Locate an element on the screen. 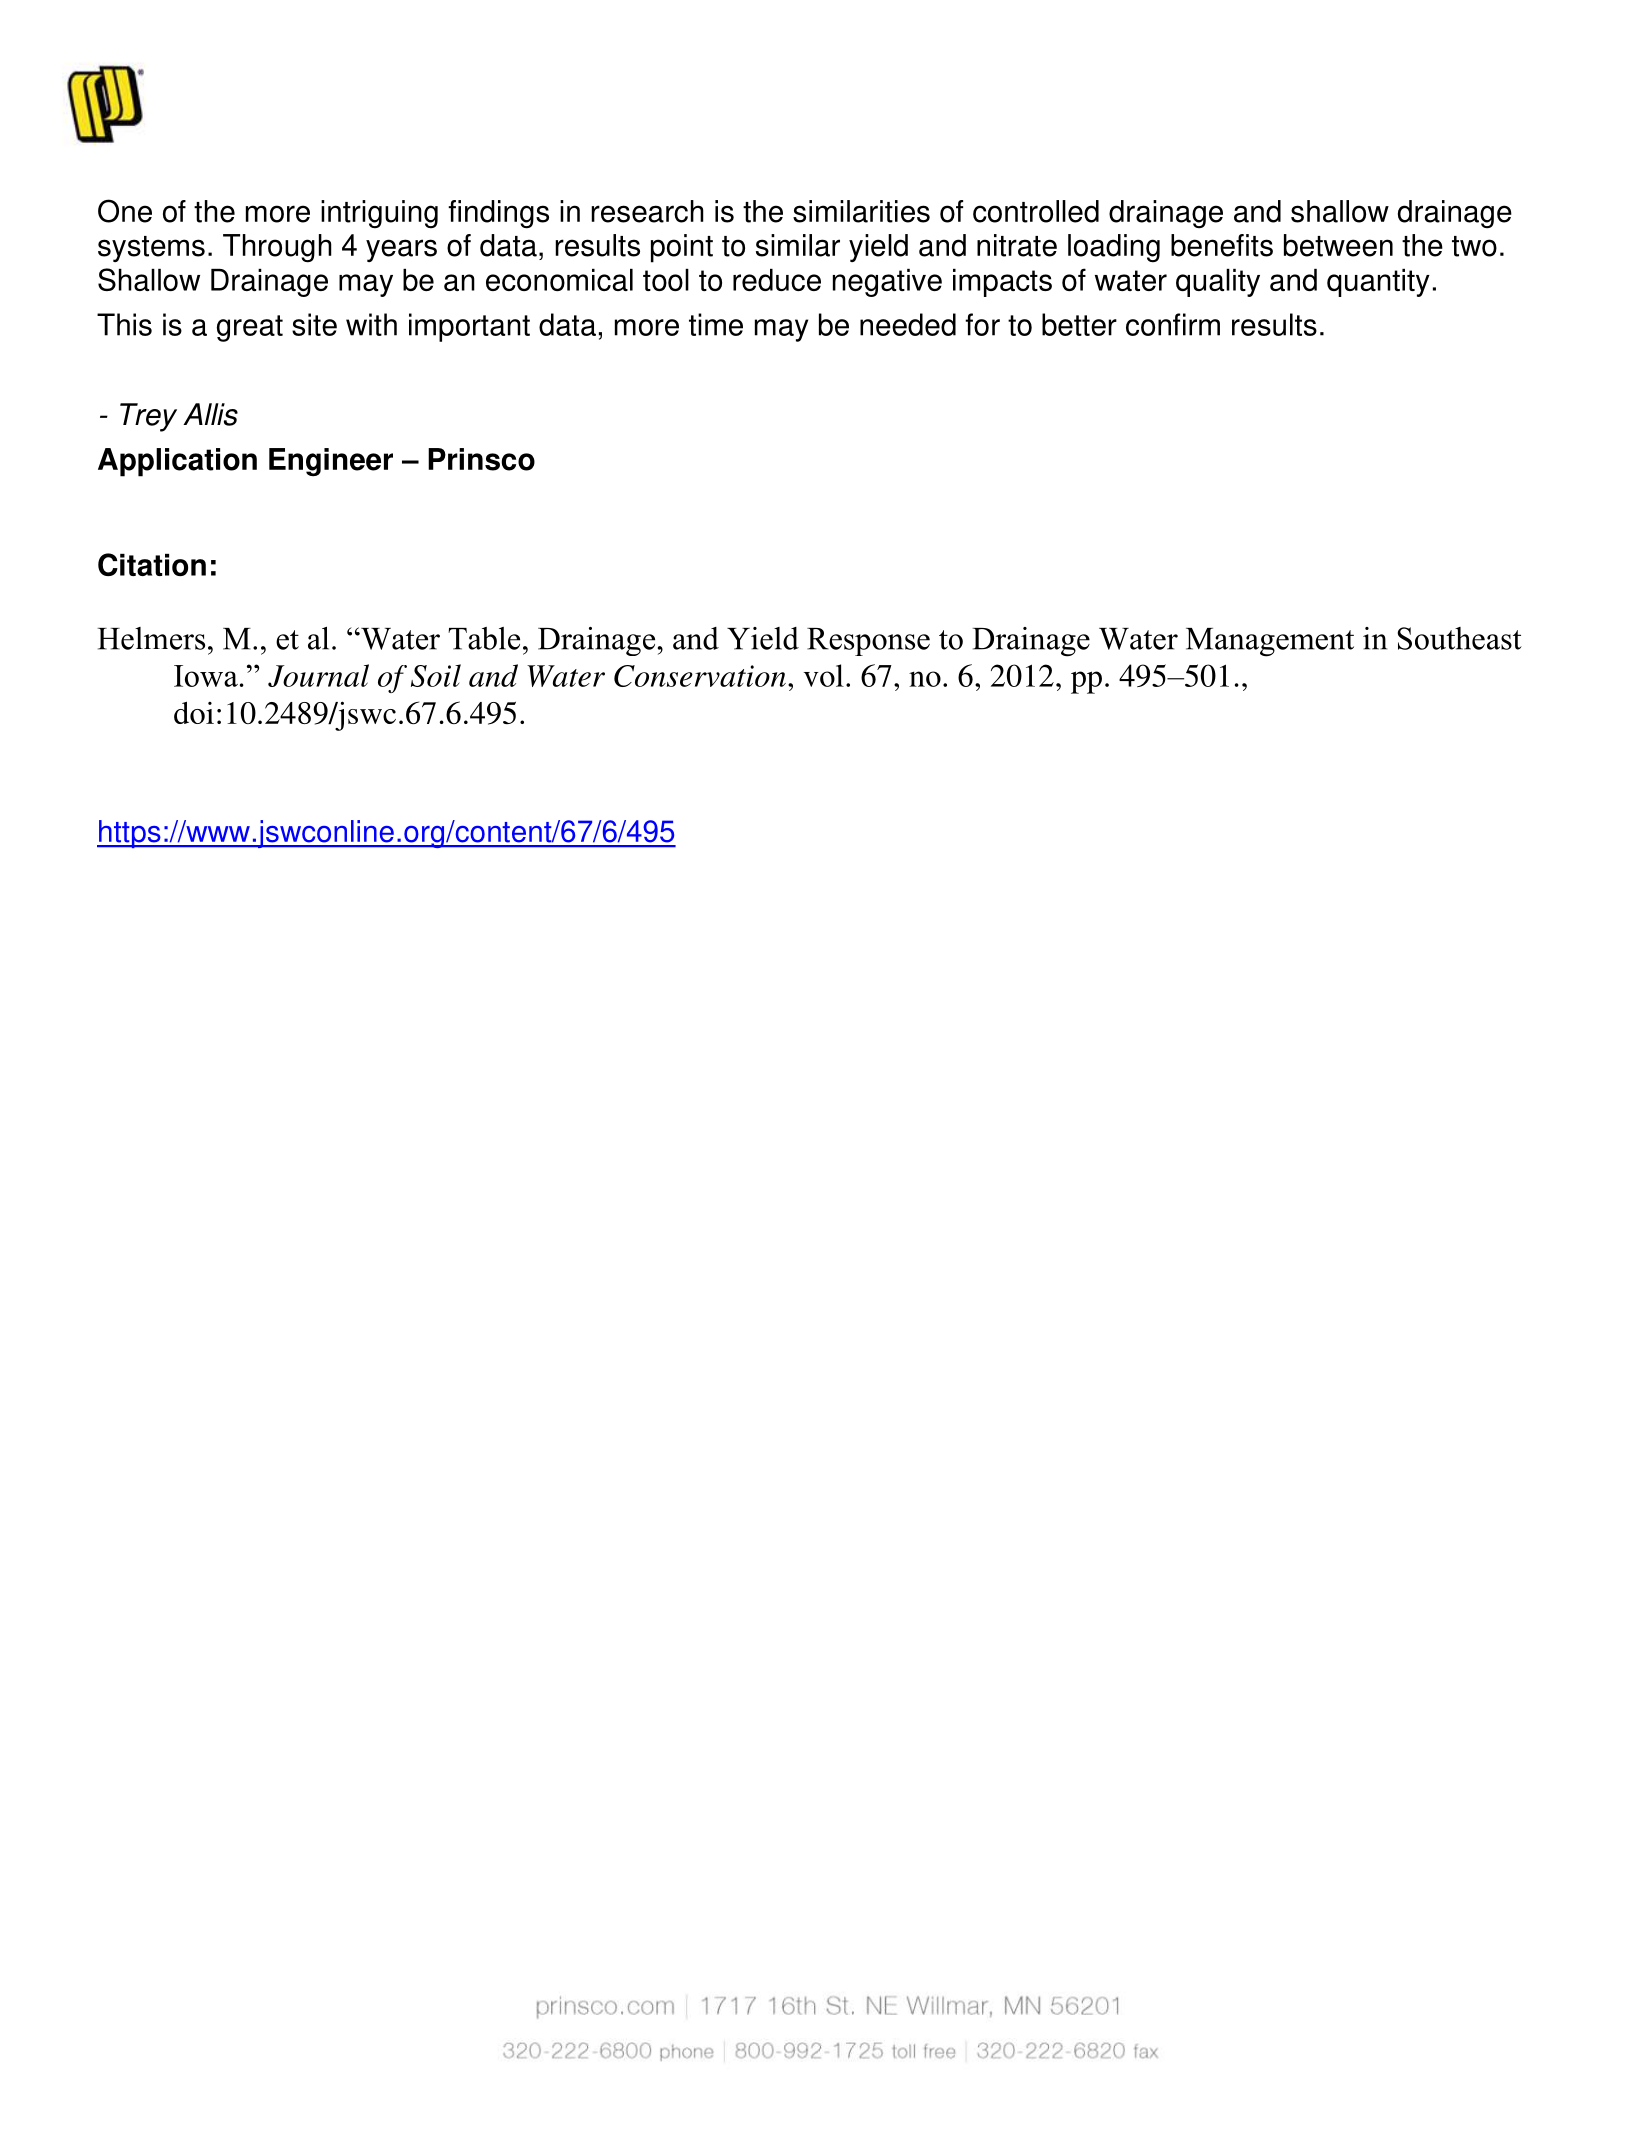 This screenshot has height=2134, width=1649. vol is located at coordinates (824, 675).
